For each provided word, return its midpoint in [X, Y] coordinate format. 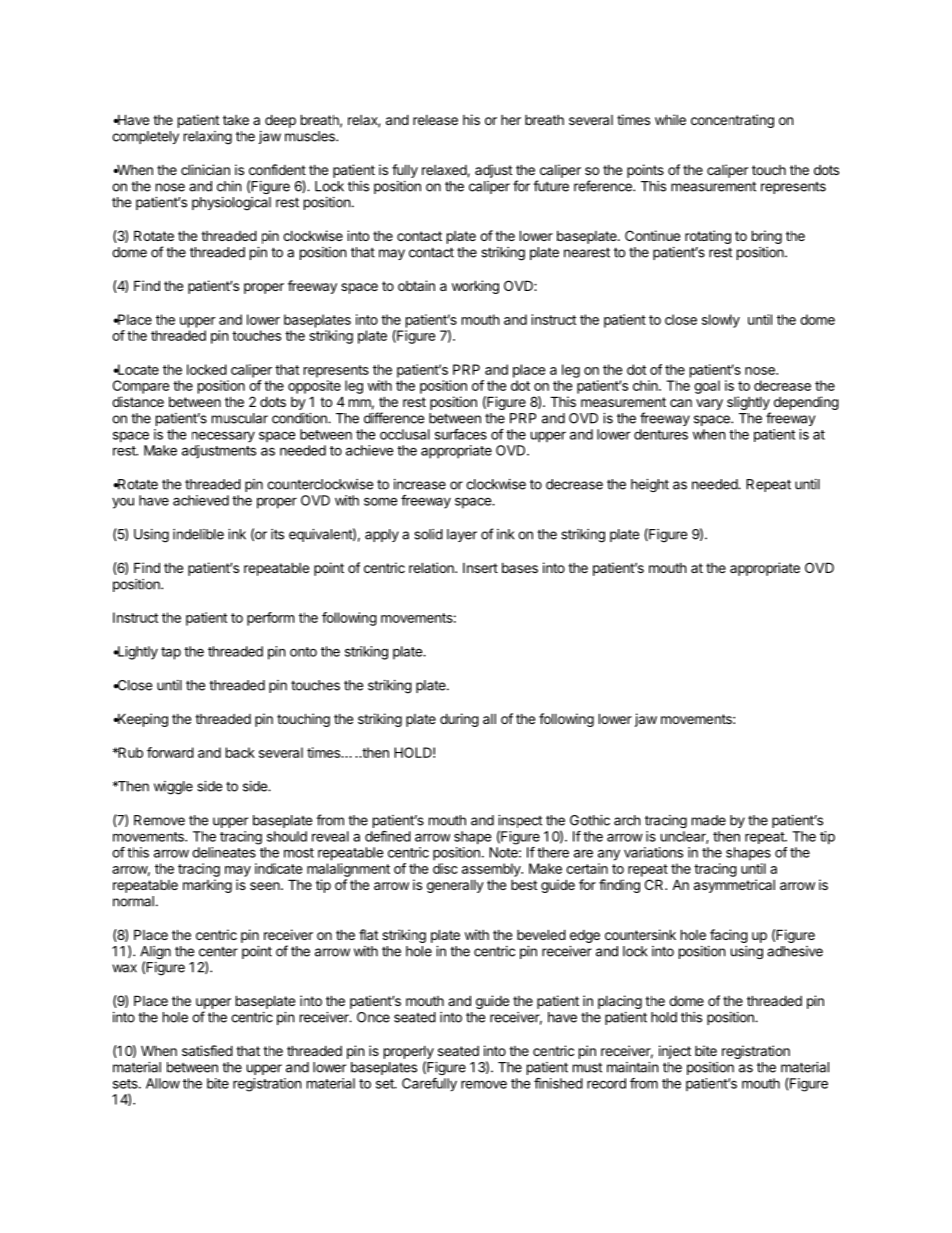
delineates [224, 852]
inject [675, 1052]
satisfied [207, 1050]
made [709, 820]
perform [270, 619]
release [435, 120]
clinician [205, 169]
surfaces [461, 434]
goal [707, 387]
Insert [480, 568]
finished [558, 1083]
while [670, 119]
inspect [520, 823]
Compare [141, 387]
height [650, 485]
